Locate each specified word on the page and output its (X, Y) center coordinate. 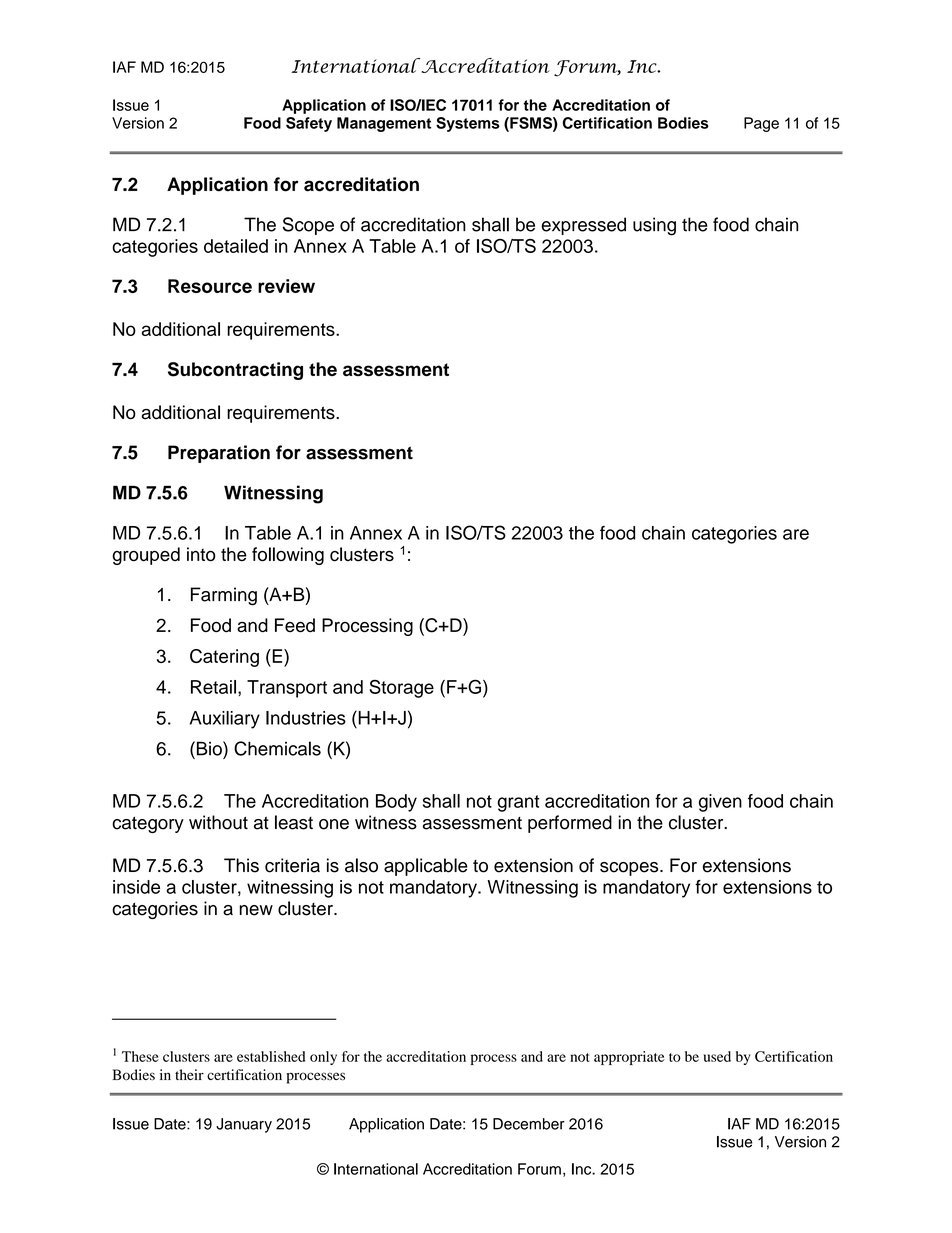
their (189, 1074)
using (654, 226)
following (288, 556)
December (529, 1124)
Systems (468, 124)
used (717, 1056)
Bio (209, 748)
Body (396, 803)
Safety (309, 124)
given (720, 803)
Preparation (219, 454)
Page (761, 124)
